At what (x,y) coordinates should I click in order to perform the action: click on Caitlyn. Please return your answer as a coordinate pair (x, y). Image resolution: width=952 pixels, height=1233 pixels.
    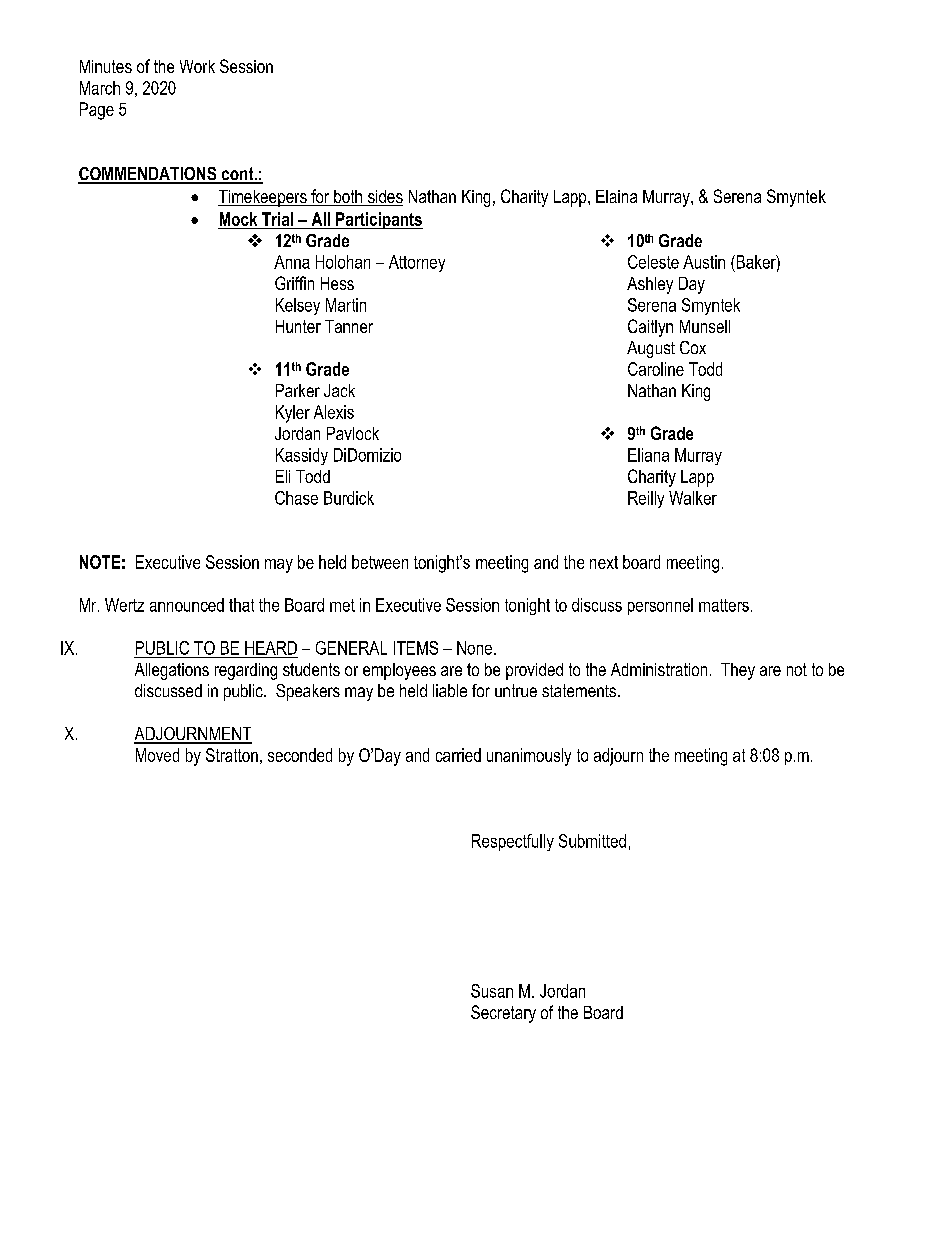
    Looking at the image, I should click on (650, 328).
